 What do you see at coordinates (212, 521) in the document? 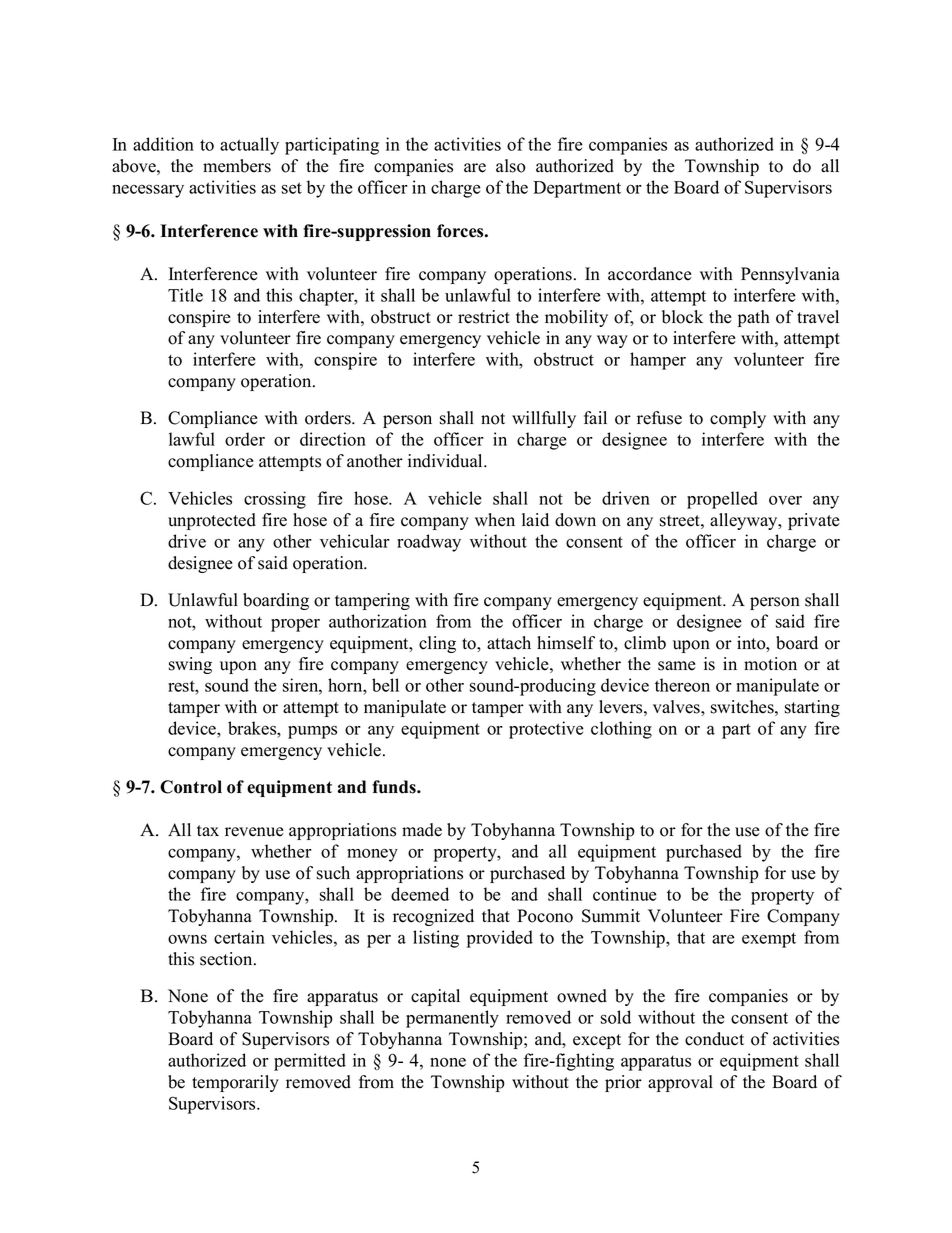
I see `unprotected` at bounding box center [212, 521].
